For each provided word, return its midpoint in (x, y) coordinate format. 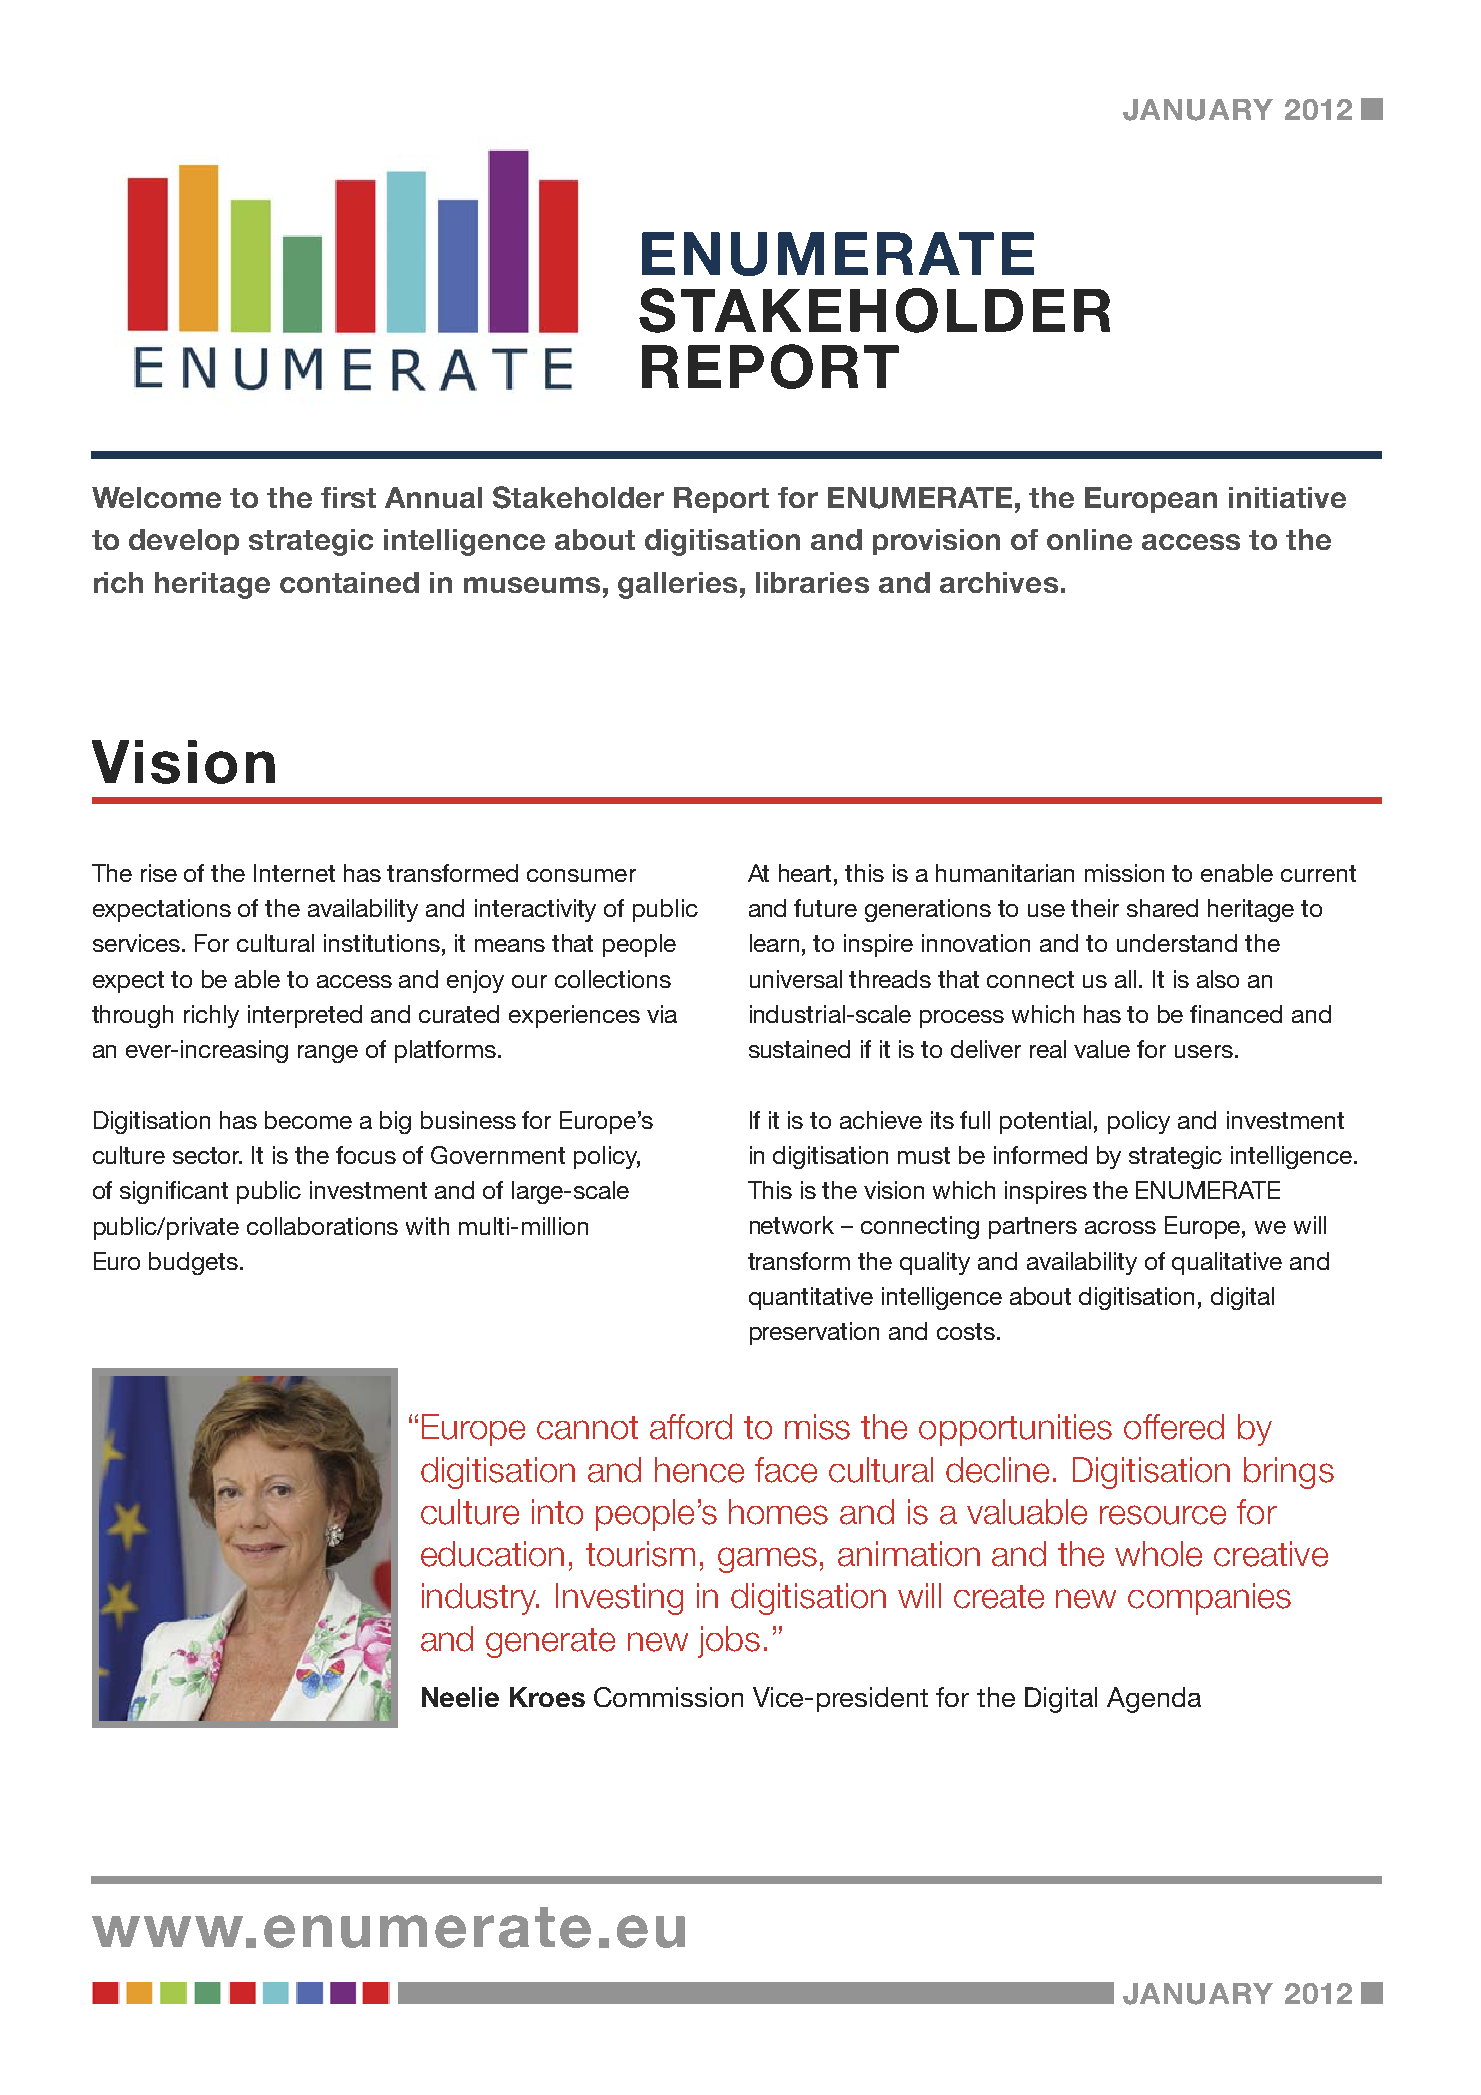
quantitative (811, 1298)
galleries (677, 585)
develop (184, 542)
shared (1162, 908)
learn (774, 943)
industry (480, 1599)
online (1089, 539)
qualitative (1227, 1263)
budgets (193, 1263)
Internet (294, 873)
